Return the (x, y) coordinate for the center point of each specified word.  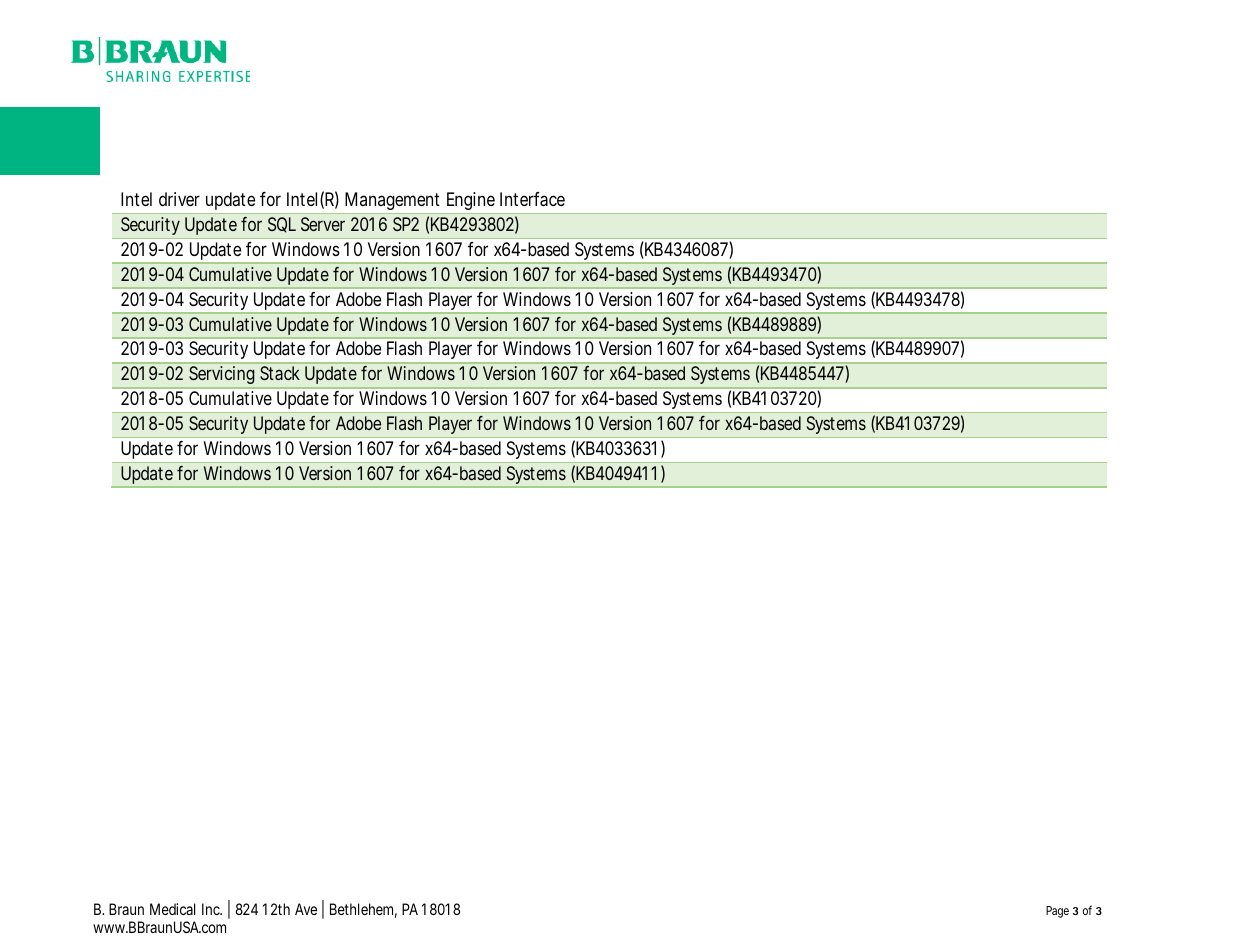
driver (179, 199)
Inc (212, 909)
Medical (172, 909)
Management (392, 201)
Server (323, 224)
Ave (306, 909)
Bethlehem (363, 910)
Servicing (221, 375)
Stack (280, 373)
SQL (282, 225)
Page (1057, 912)
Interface (532, 199)
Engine (471, 201)
